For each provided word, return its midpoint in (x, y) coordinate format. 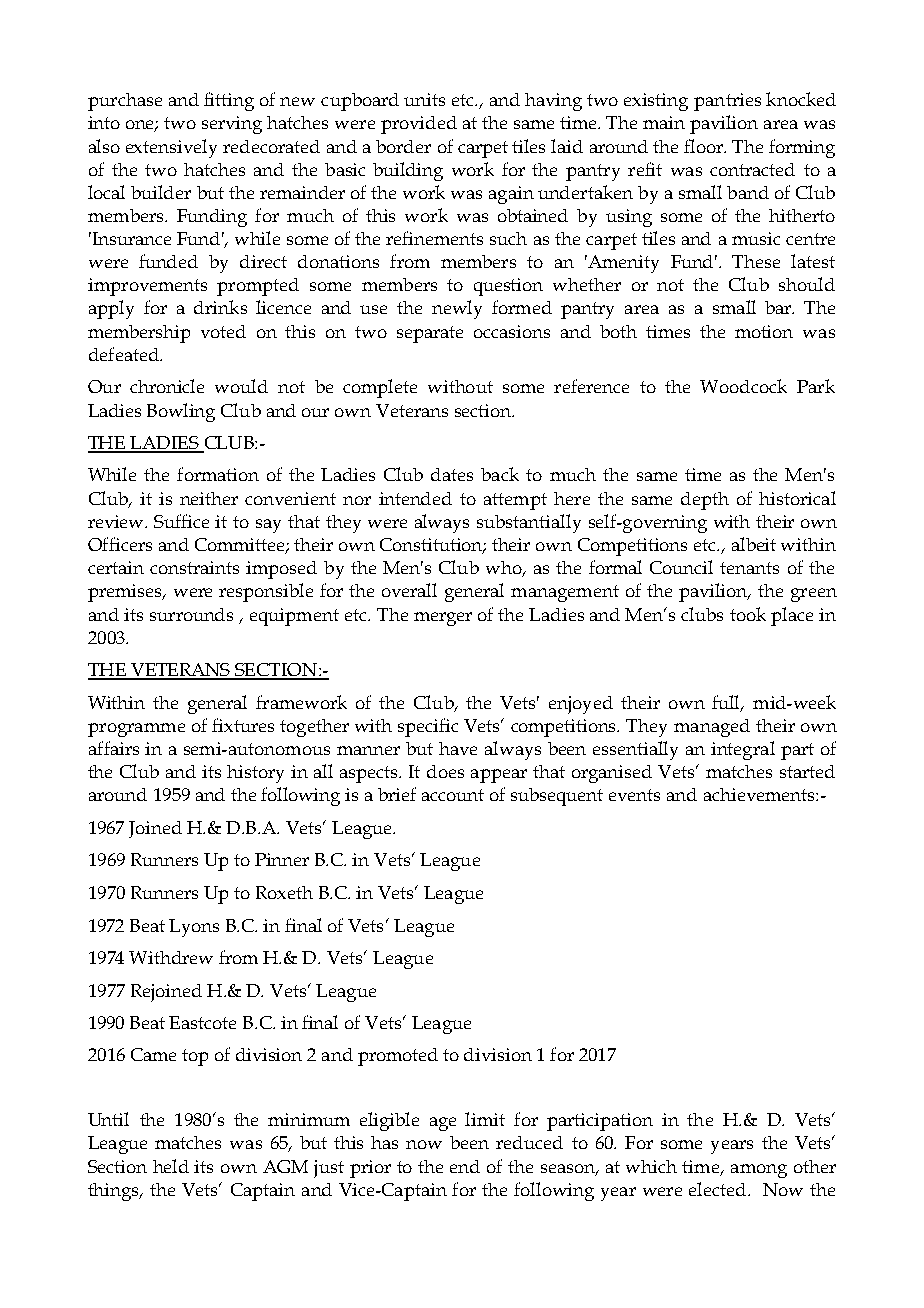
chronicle (167, 386)
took (748, 614)
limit (485, 1119)
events (634, 795)
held (171, 1166)
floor (704, 146)
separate (430, 334)
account (453, 795)
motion (764, 331)
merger (443, 619)
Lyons (194, 928)
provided (419, 125)
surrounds (191, 614)
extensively (171, 148)
